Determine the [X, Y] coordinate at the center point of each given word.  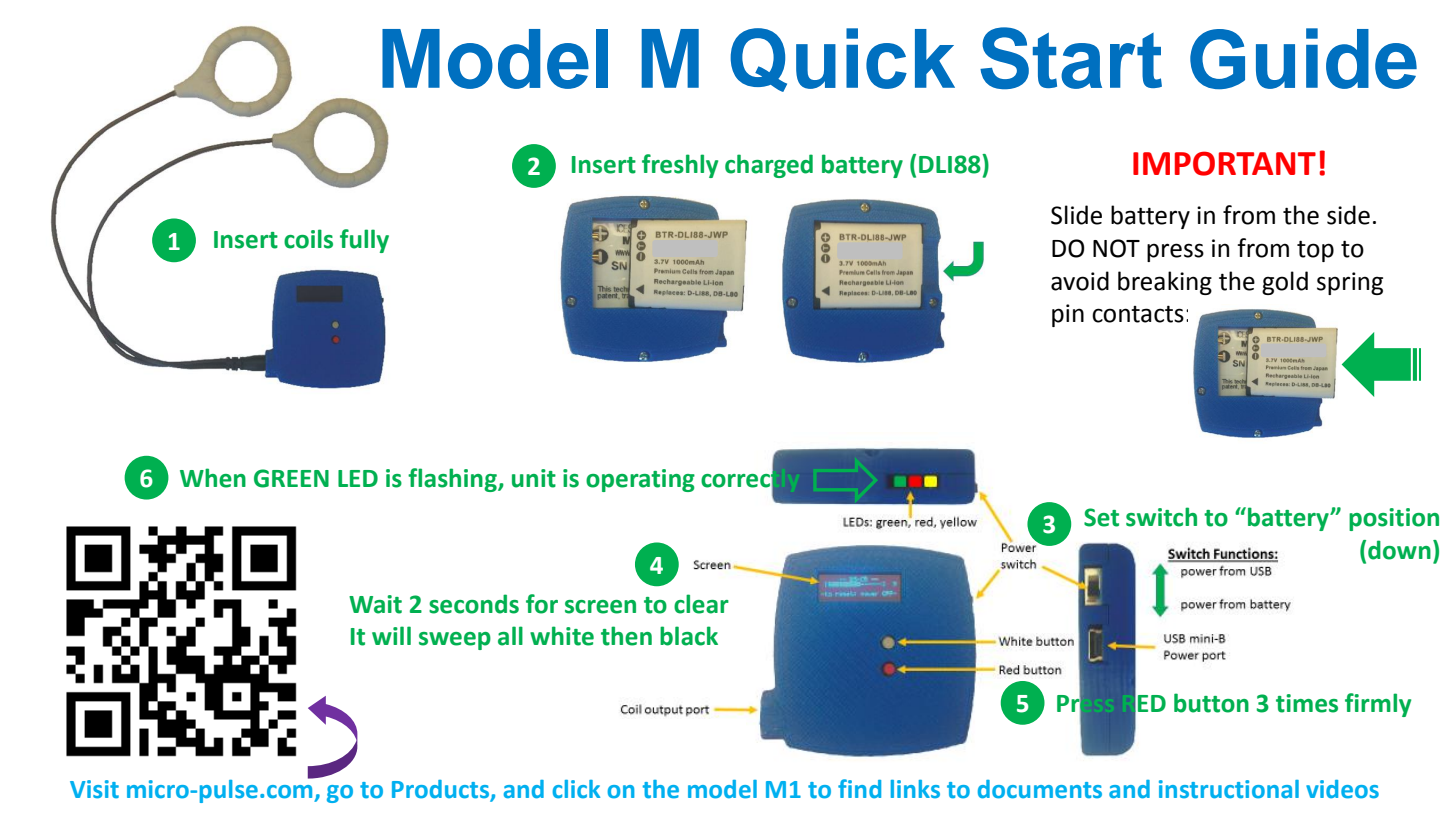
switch [1161, 517]
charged [769, 166]
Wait [375, 604]
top [1315, 251]
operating [640, 480]
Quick [842, 60]
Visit [94, 789]
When [213, 478]
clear [701, 604]
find [859, 789]
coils [308, 239]
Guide [1303, 58]
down [1399, 550]
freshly [680, 166]
